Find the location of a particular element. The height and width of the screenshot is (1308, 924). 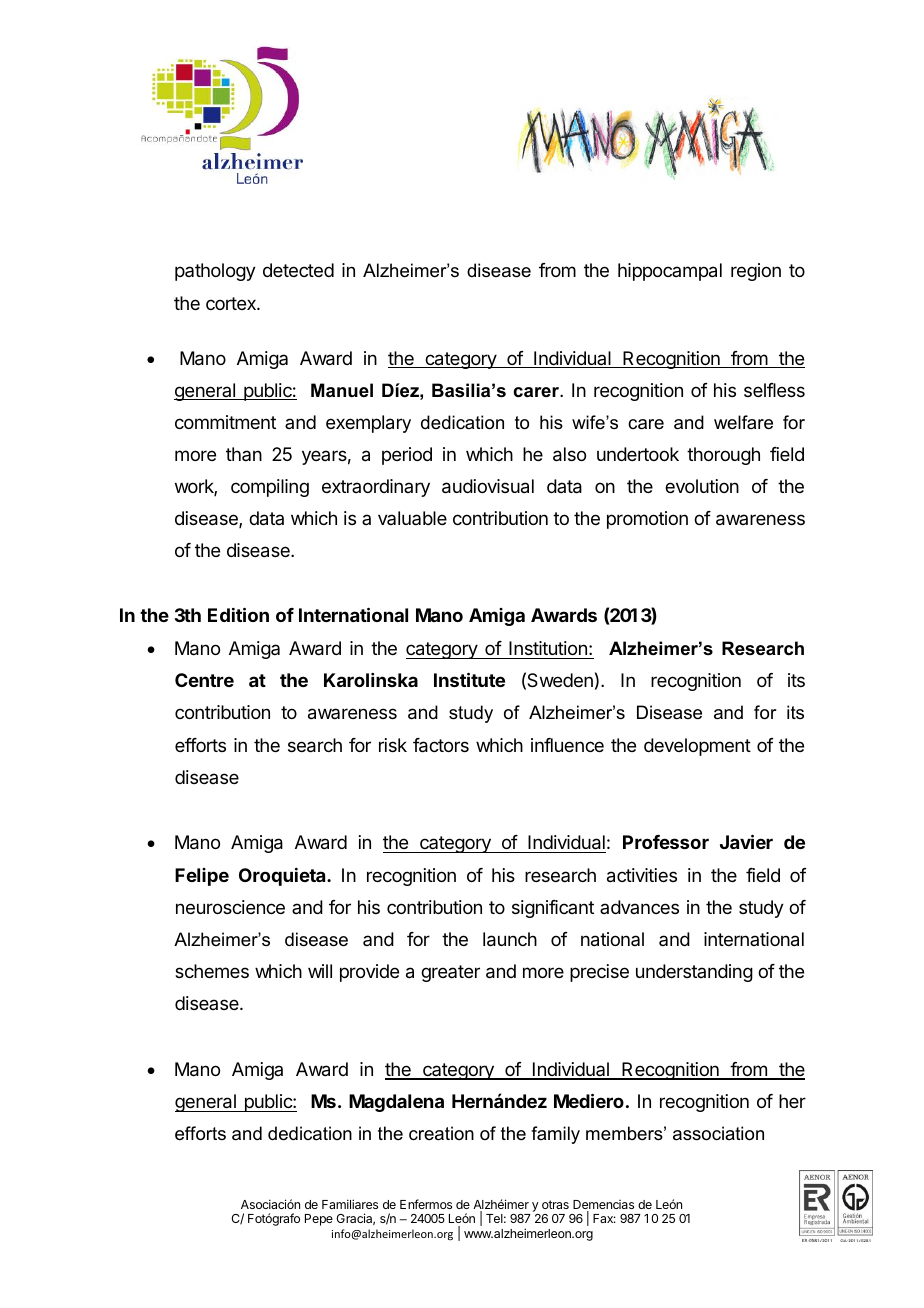

greater is located at coordinates (450, 973).
